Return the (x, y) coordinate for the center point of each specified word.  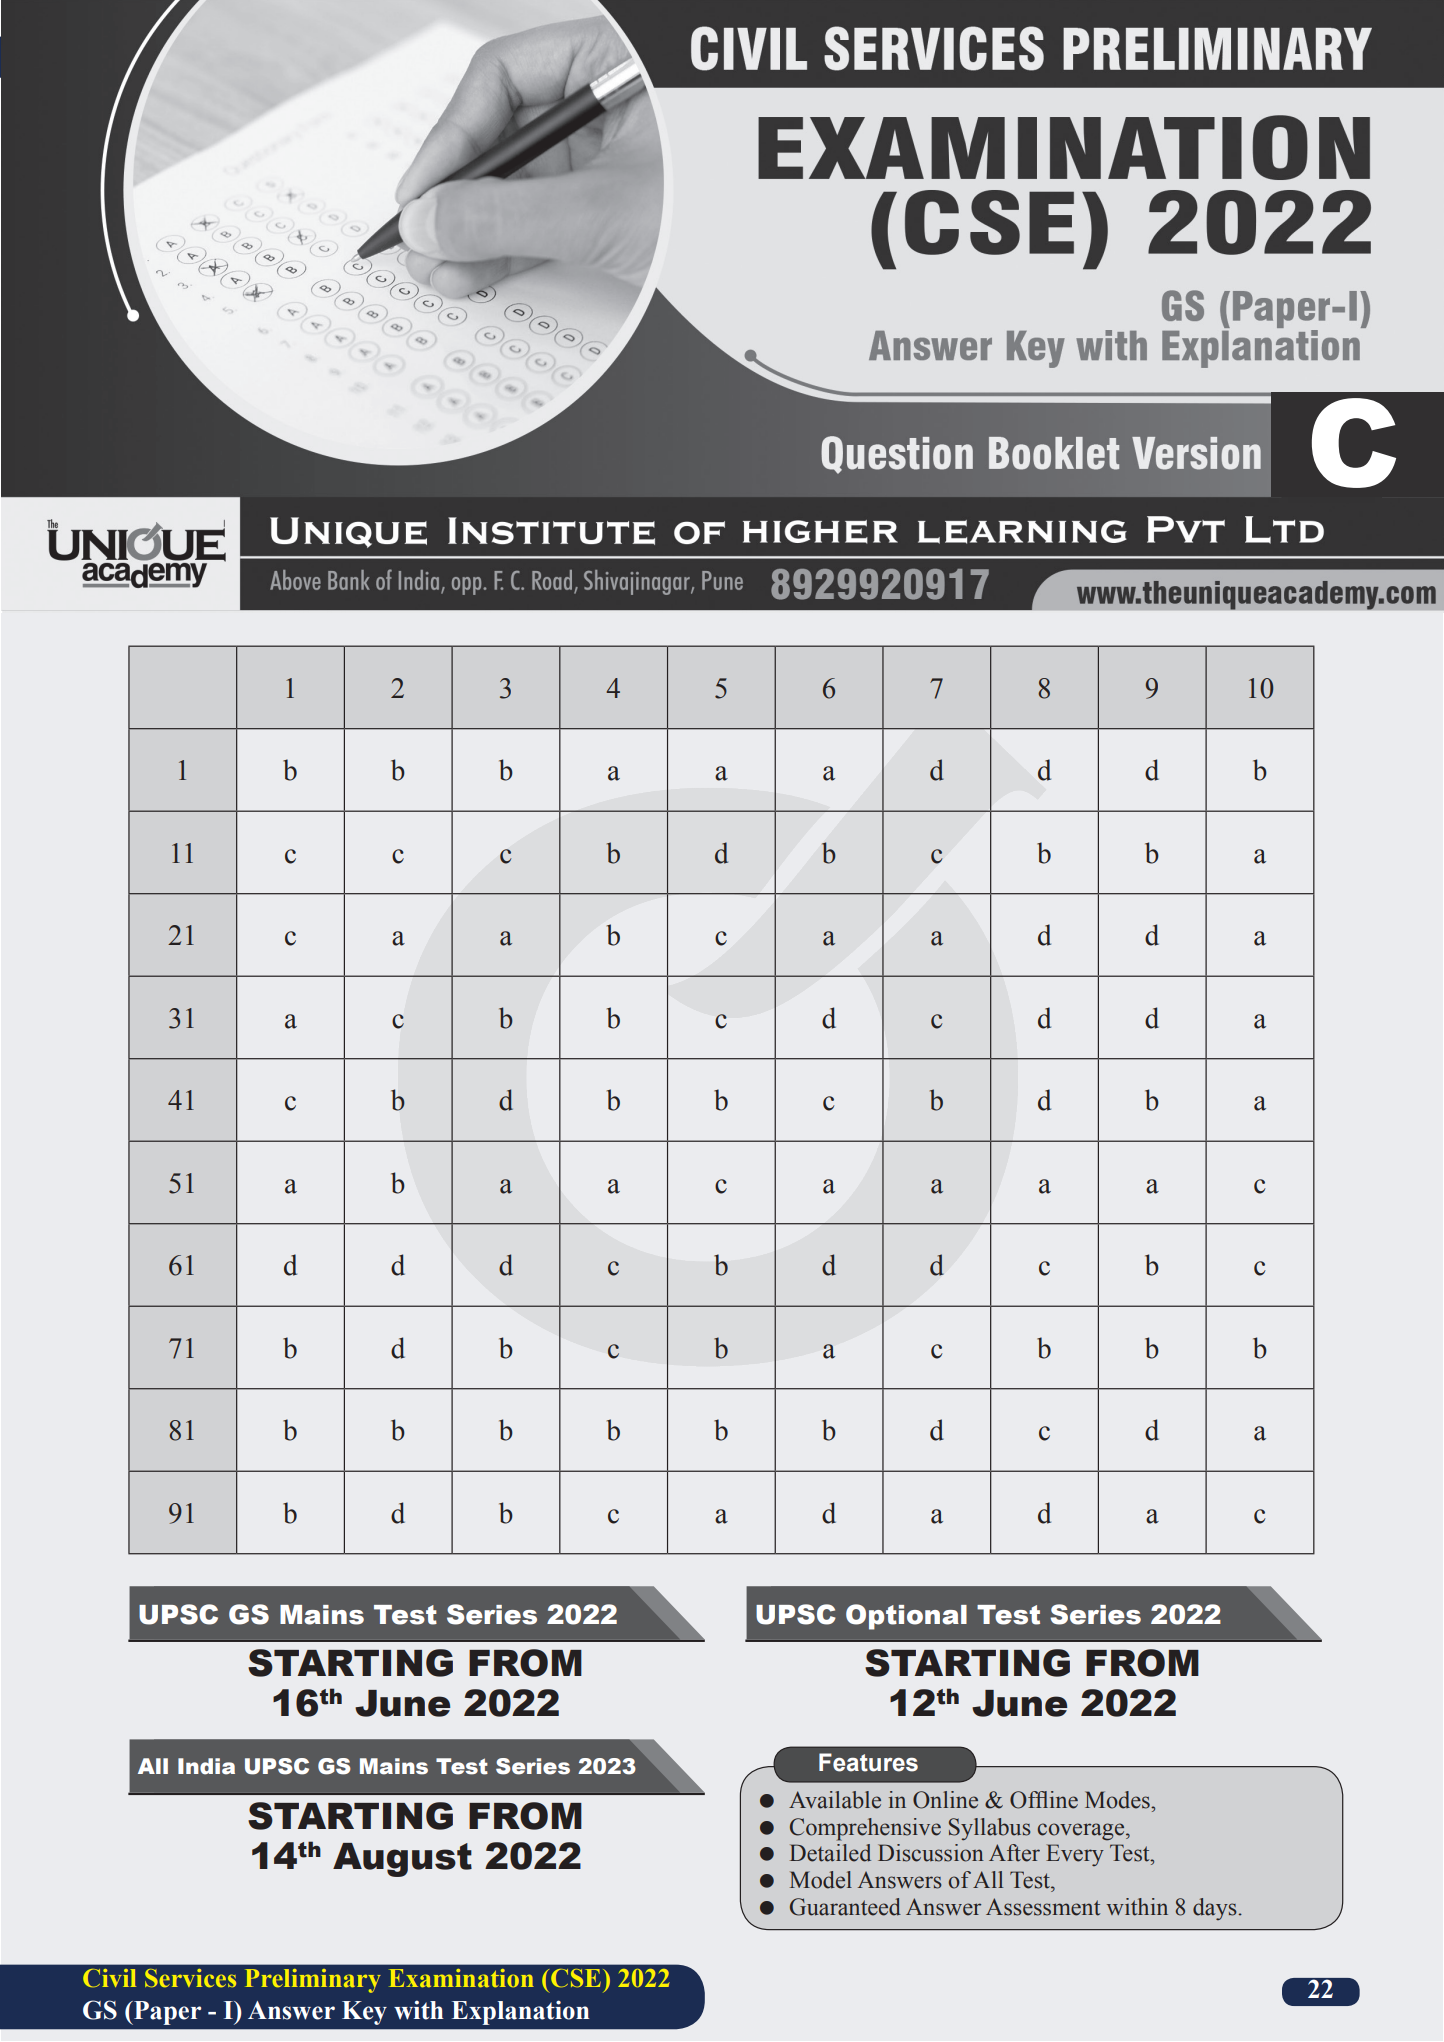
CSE (576, 1978)
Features (868, 1762)
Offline (1044, 1800)
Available (835, 1800)
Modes (1118, 1800)
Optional (906, 1617)
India (206, 1766)
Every (1075, 1855)
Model (821, 1880)
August (402, 1860)
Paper (166, 2013)
